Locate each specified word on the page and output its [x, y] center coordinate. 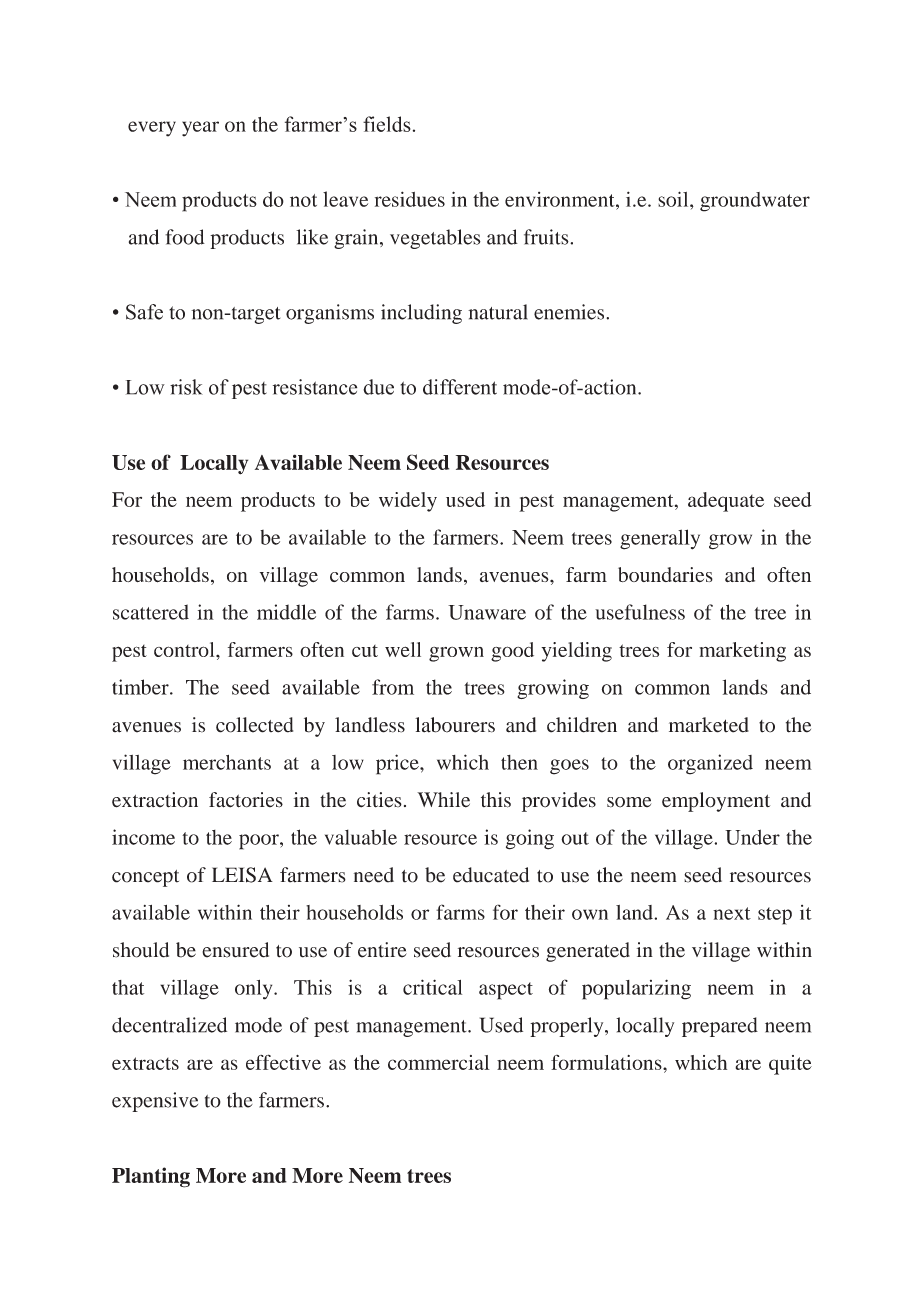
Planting [151, 1177]
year [200, 129]
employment [716, 802]
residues [410, 199]
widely [408, 502]
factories [246, 800]
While [443, 800]
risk [186, 387]
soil [674, 199]
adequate [726, 502]
